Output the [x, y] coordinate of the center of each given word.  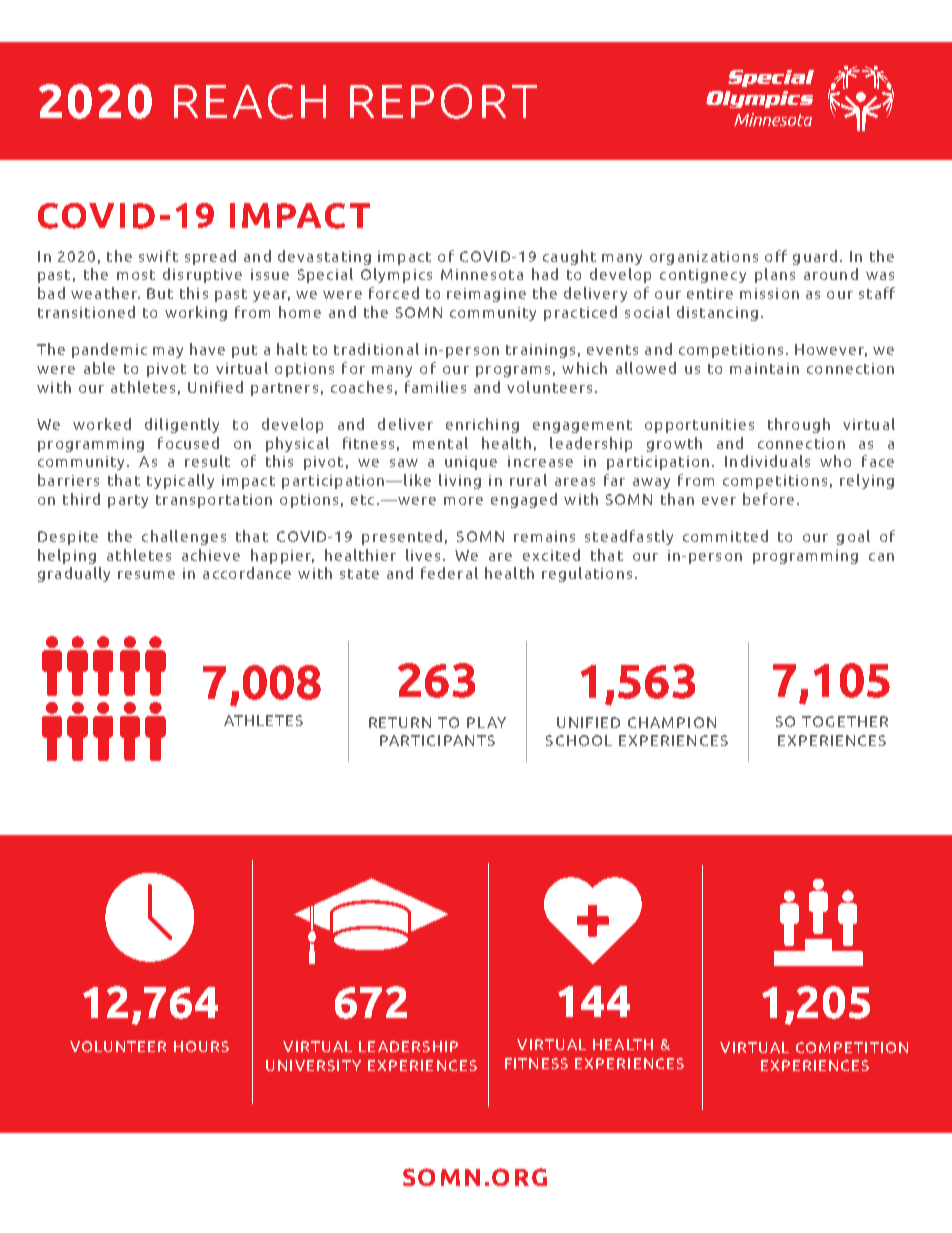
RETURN [400, 722]
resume [146, 575]
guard [815, 257]
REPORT [443, 101]
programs [513, 371]
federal [449, 573]
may [168, 352]
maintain [764, 368]
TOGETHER [845, 721]
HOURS [201, 1046]
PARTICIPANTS [437, 740]
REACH [250, 101]
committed [725, 536]
